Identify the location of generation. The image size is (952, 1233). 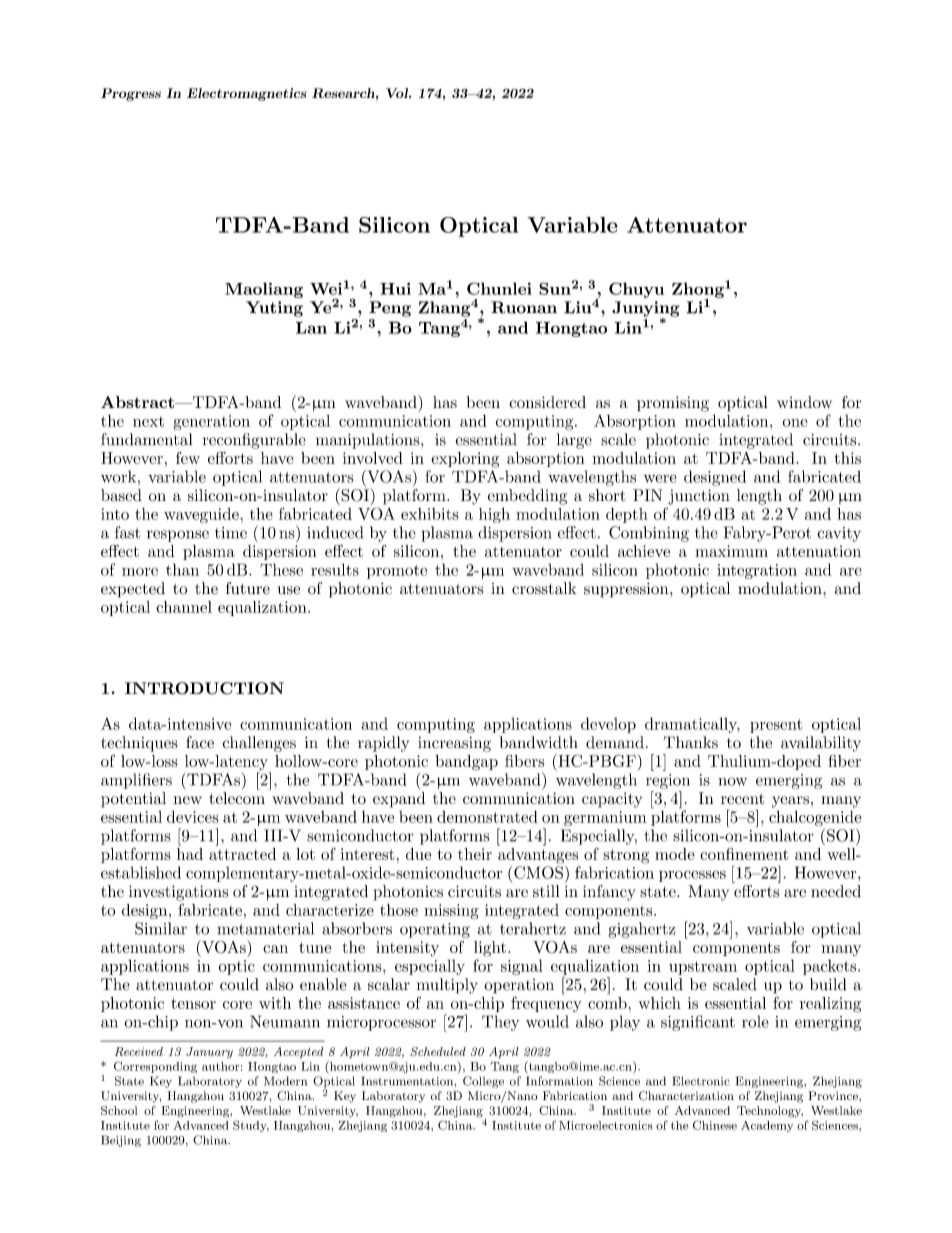
(211, 422).
